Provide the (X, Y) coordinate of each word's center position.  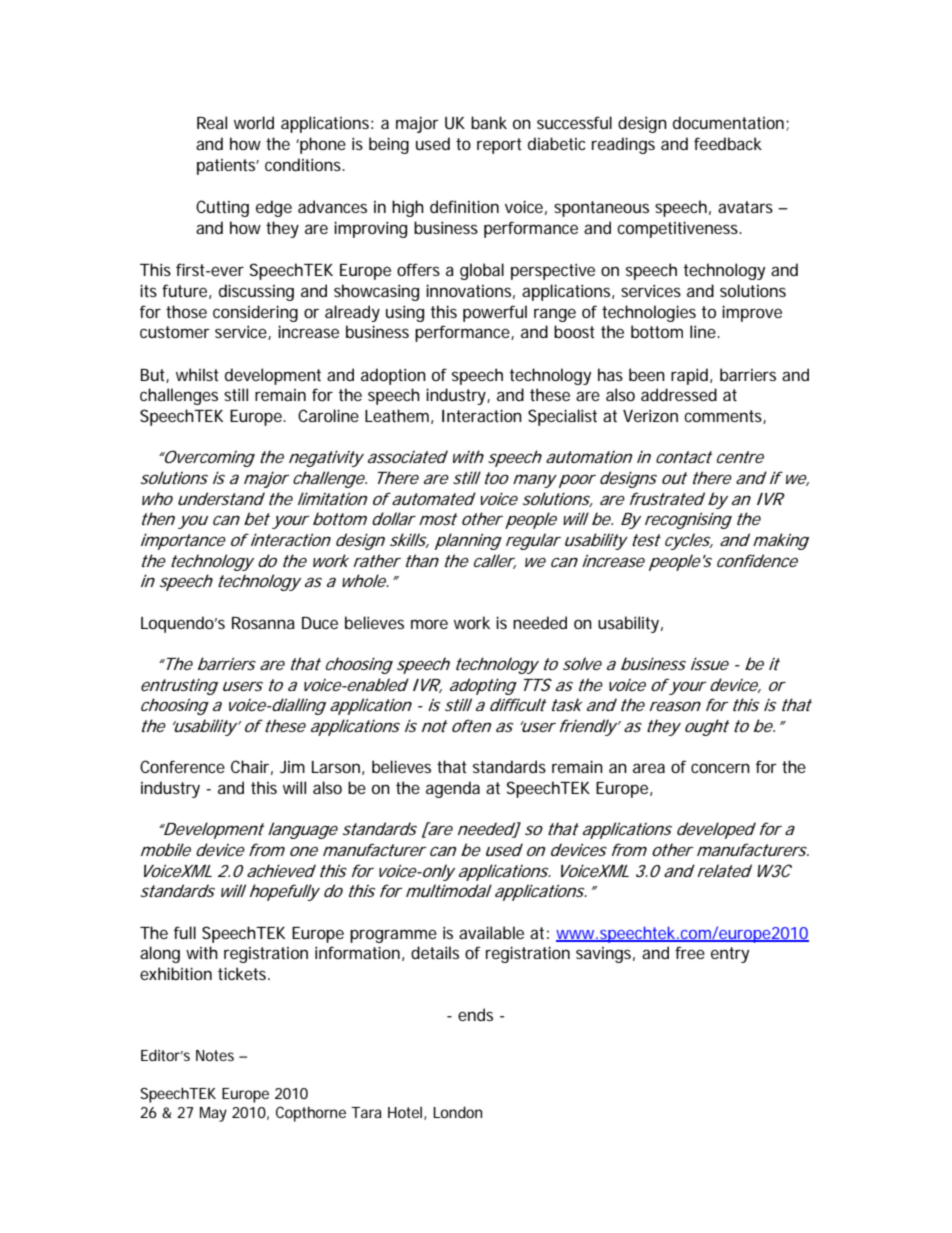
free (690, 952)
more (429, 624)
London (457, 1112)
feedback (728, 143)
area (649, 768)
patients (228, 167)
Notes (215, 1055)
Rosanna (263, 623)
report (499, 146)
